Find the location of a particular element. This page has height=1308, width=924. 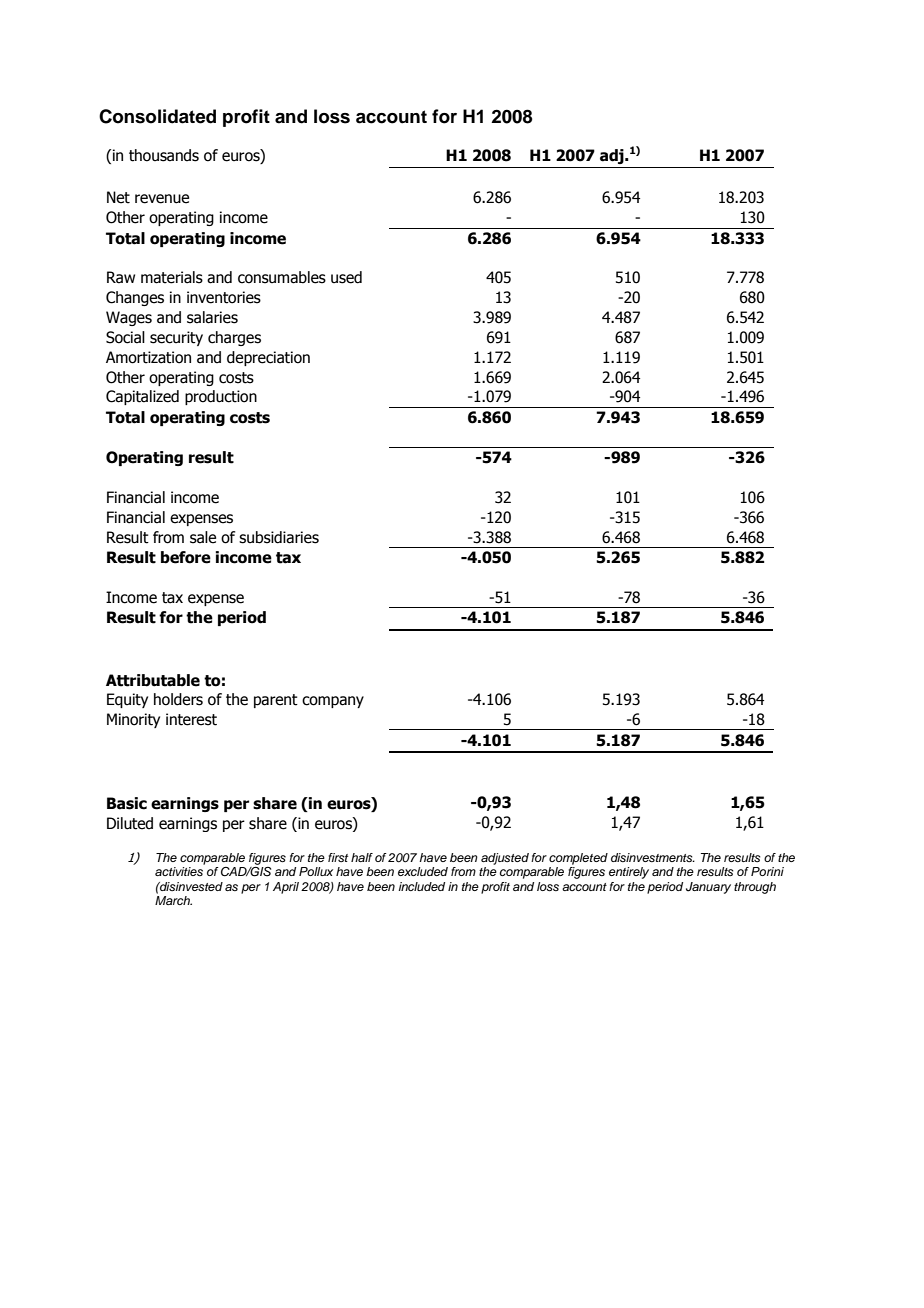

subsidiaries is located at coordinates (279, 537).
